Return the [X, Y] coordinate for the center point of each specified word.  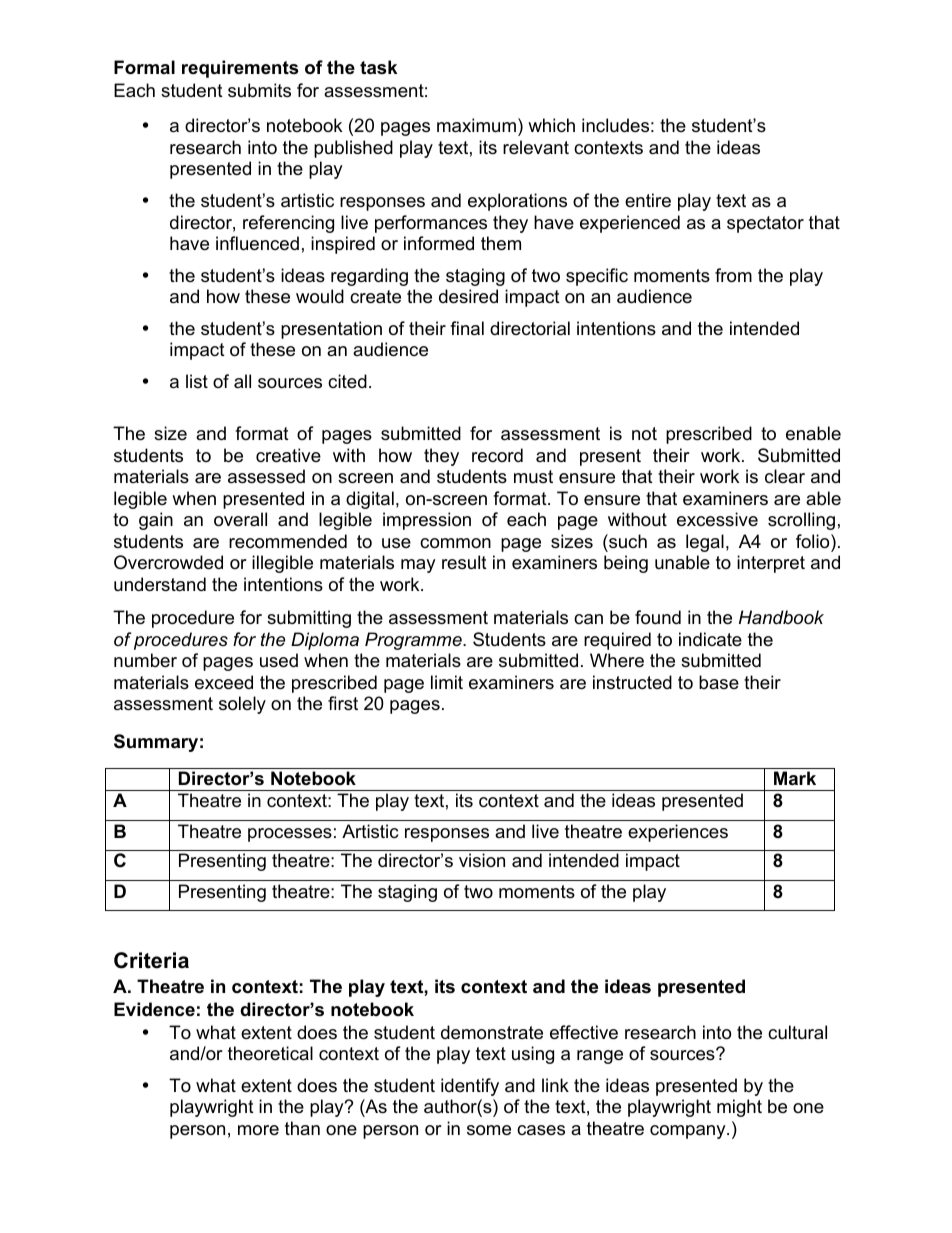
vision [482, 860]
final [467, 328]
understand [160, 584]
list [197, 381]
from [733, 275]
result [464, 562]
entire [648, 200]
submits [259, 90]
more [258, 1130]
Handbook [781, 617]
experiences [678, 833]
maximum [476, 125]
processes [290, 835]
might [739, 1108]
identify [470, 1087]
